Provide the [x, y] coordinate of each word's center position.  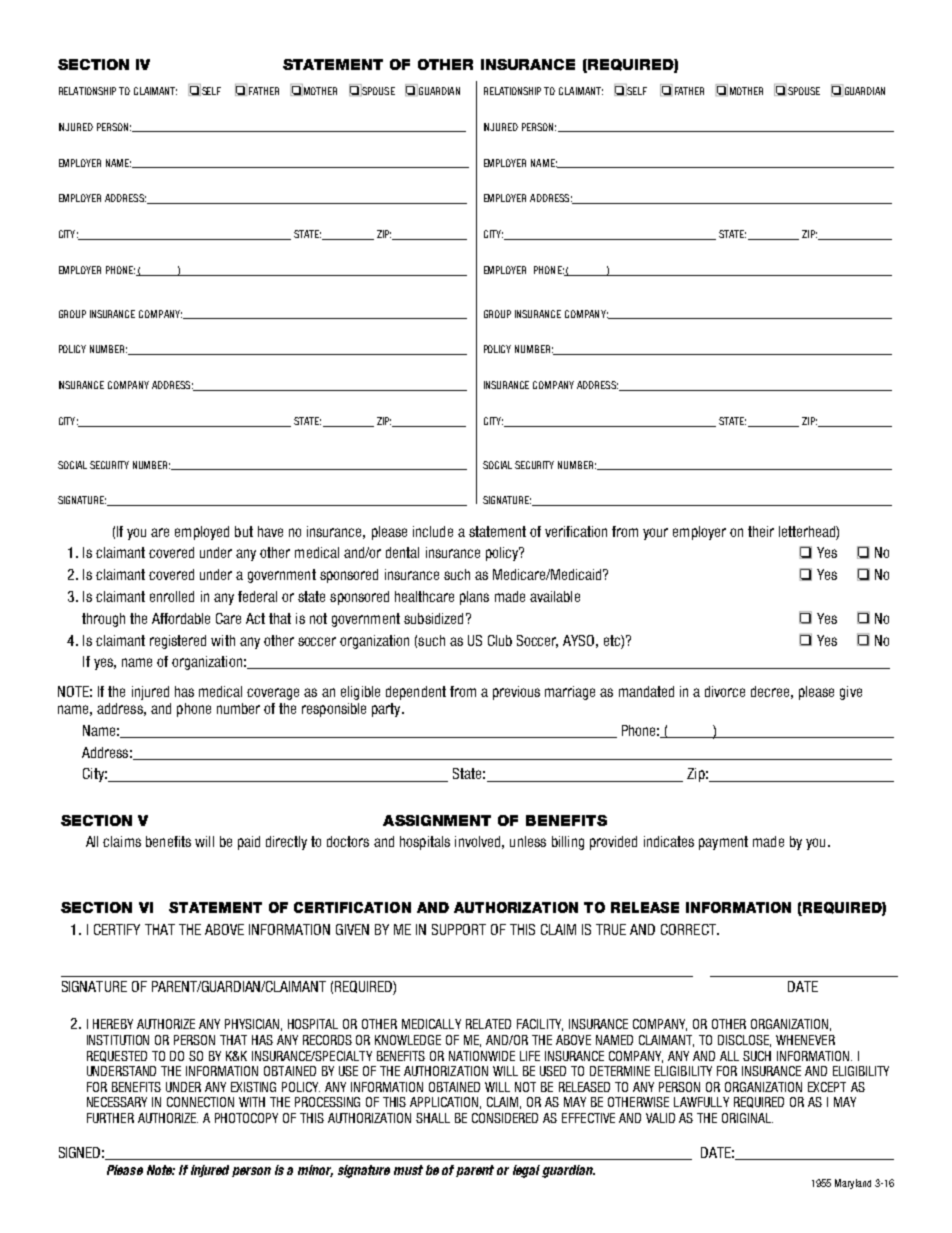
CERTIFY [117, 929]
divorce [725, 691]
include [433, 531]
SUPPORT [459, 929]
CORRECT [689, 929]
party [387, 710]
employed [202, 533]
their [761, 531]
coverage [273, 694]
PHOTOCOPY [246, 1118]
